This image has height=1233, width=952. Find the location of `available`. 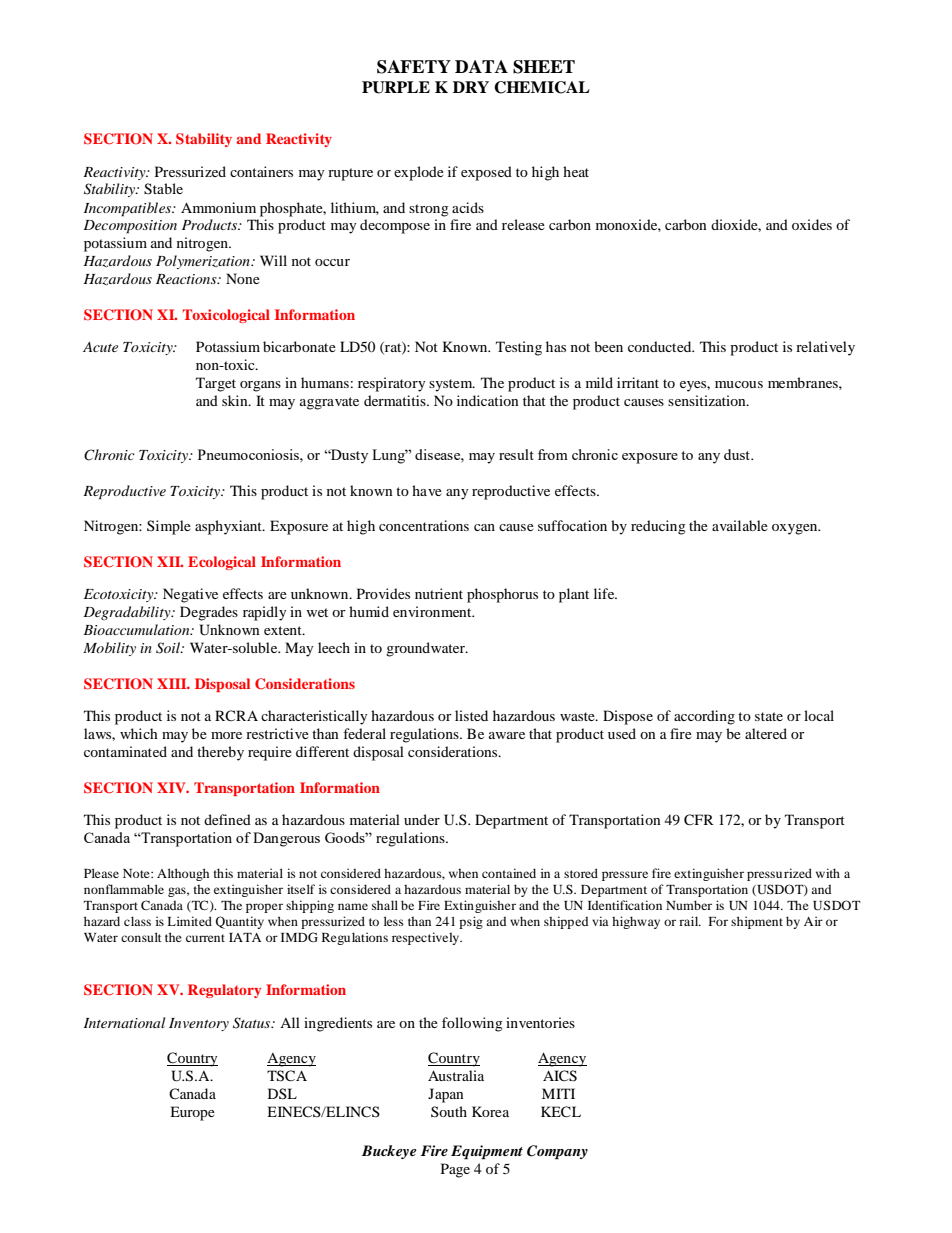

available is located at coordinates (740, 525).
